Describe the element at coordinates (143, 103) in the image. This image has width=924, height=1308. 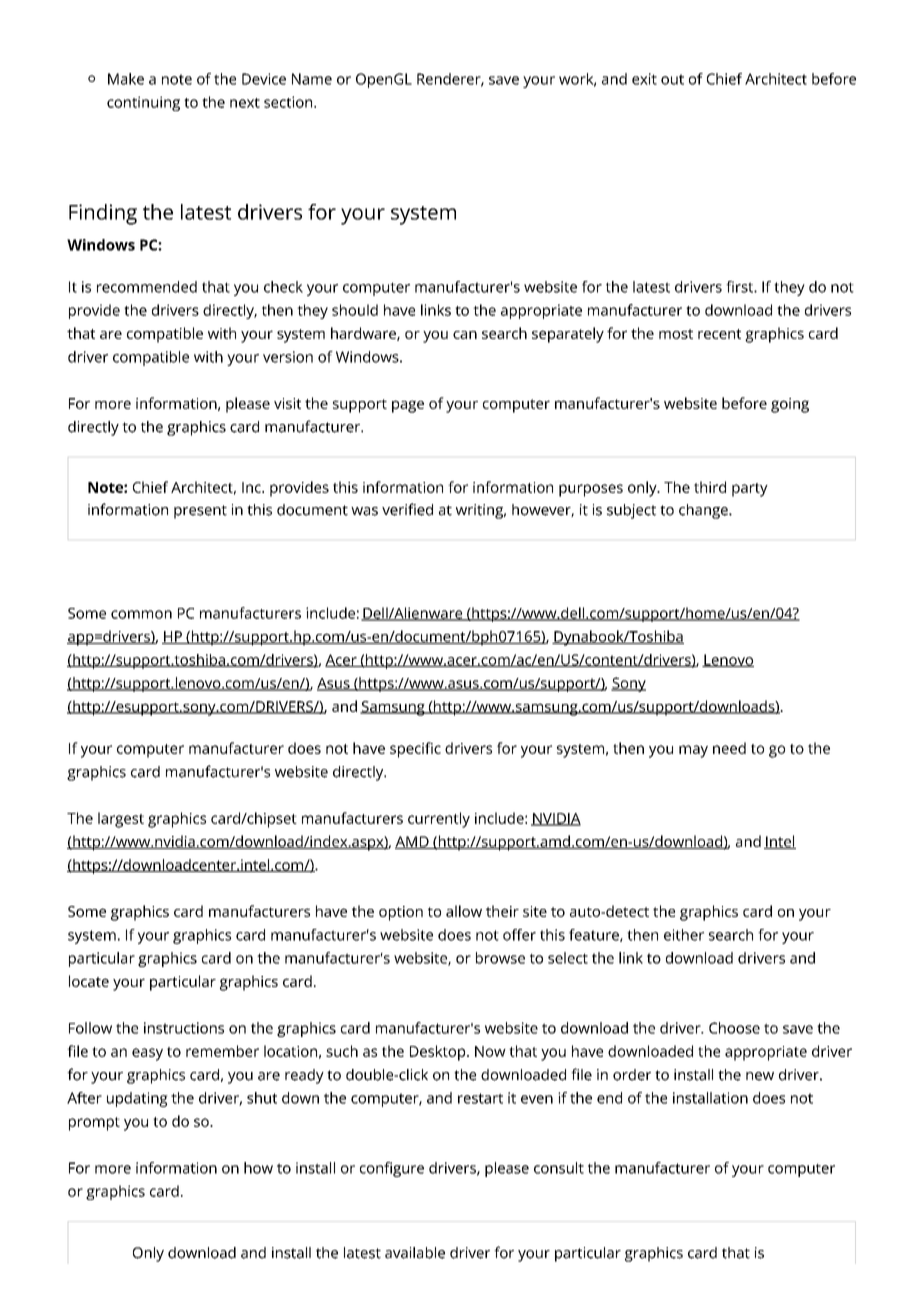
I see `continuing` at that location.
